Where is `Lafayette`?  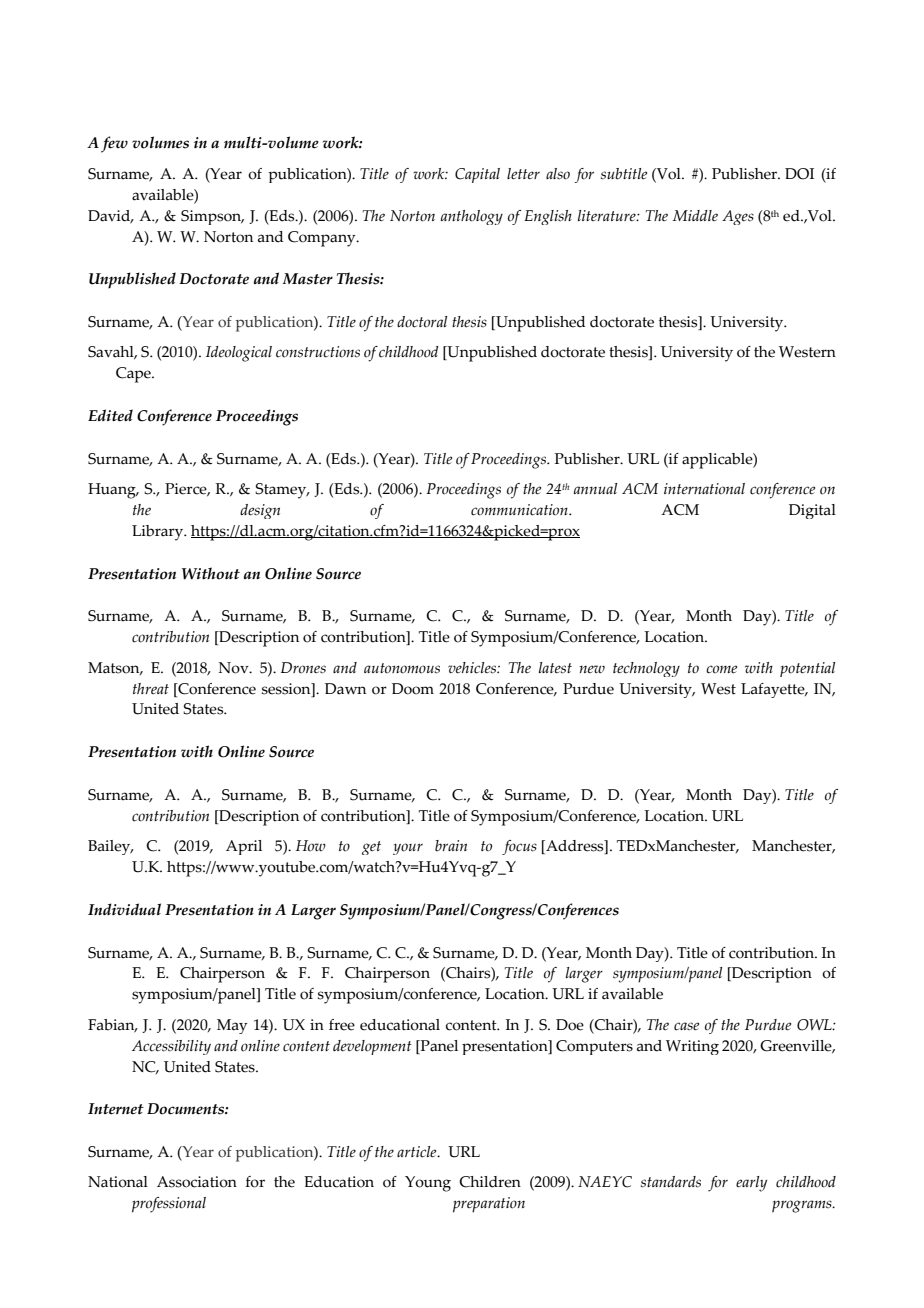
Lafayette is located at coordinates (774, 690).
